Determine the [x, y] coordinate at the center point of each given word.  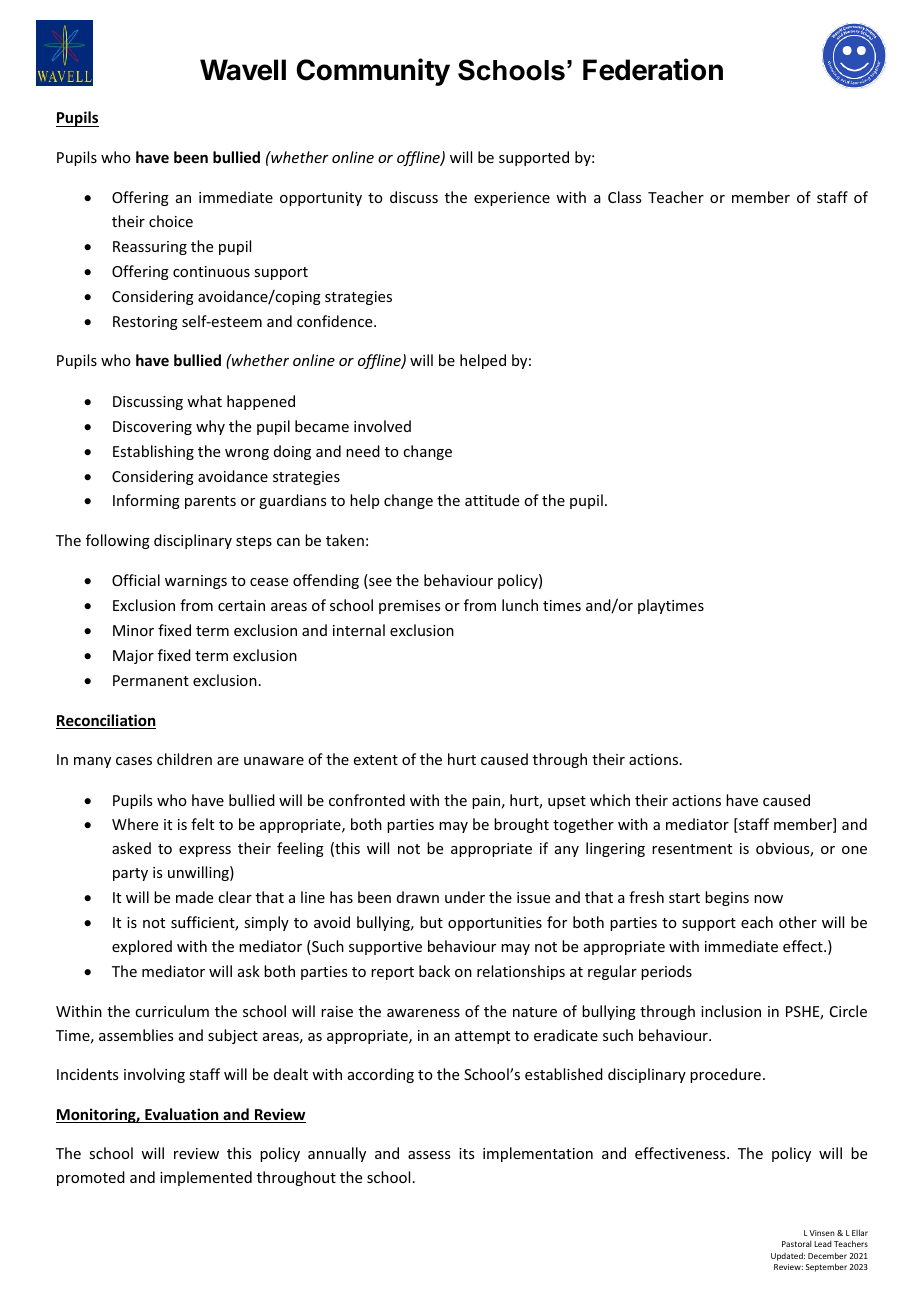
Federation [653, 69]
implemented [206, 1178]
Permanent [151, 680]
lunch [520, 605]
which [610, 800]
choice [171, 221]
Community [373, 72]
